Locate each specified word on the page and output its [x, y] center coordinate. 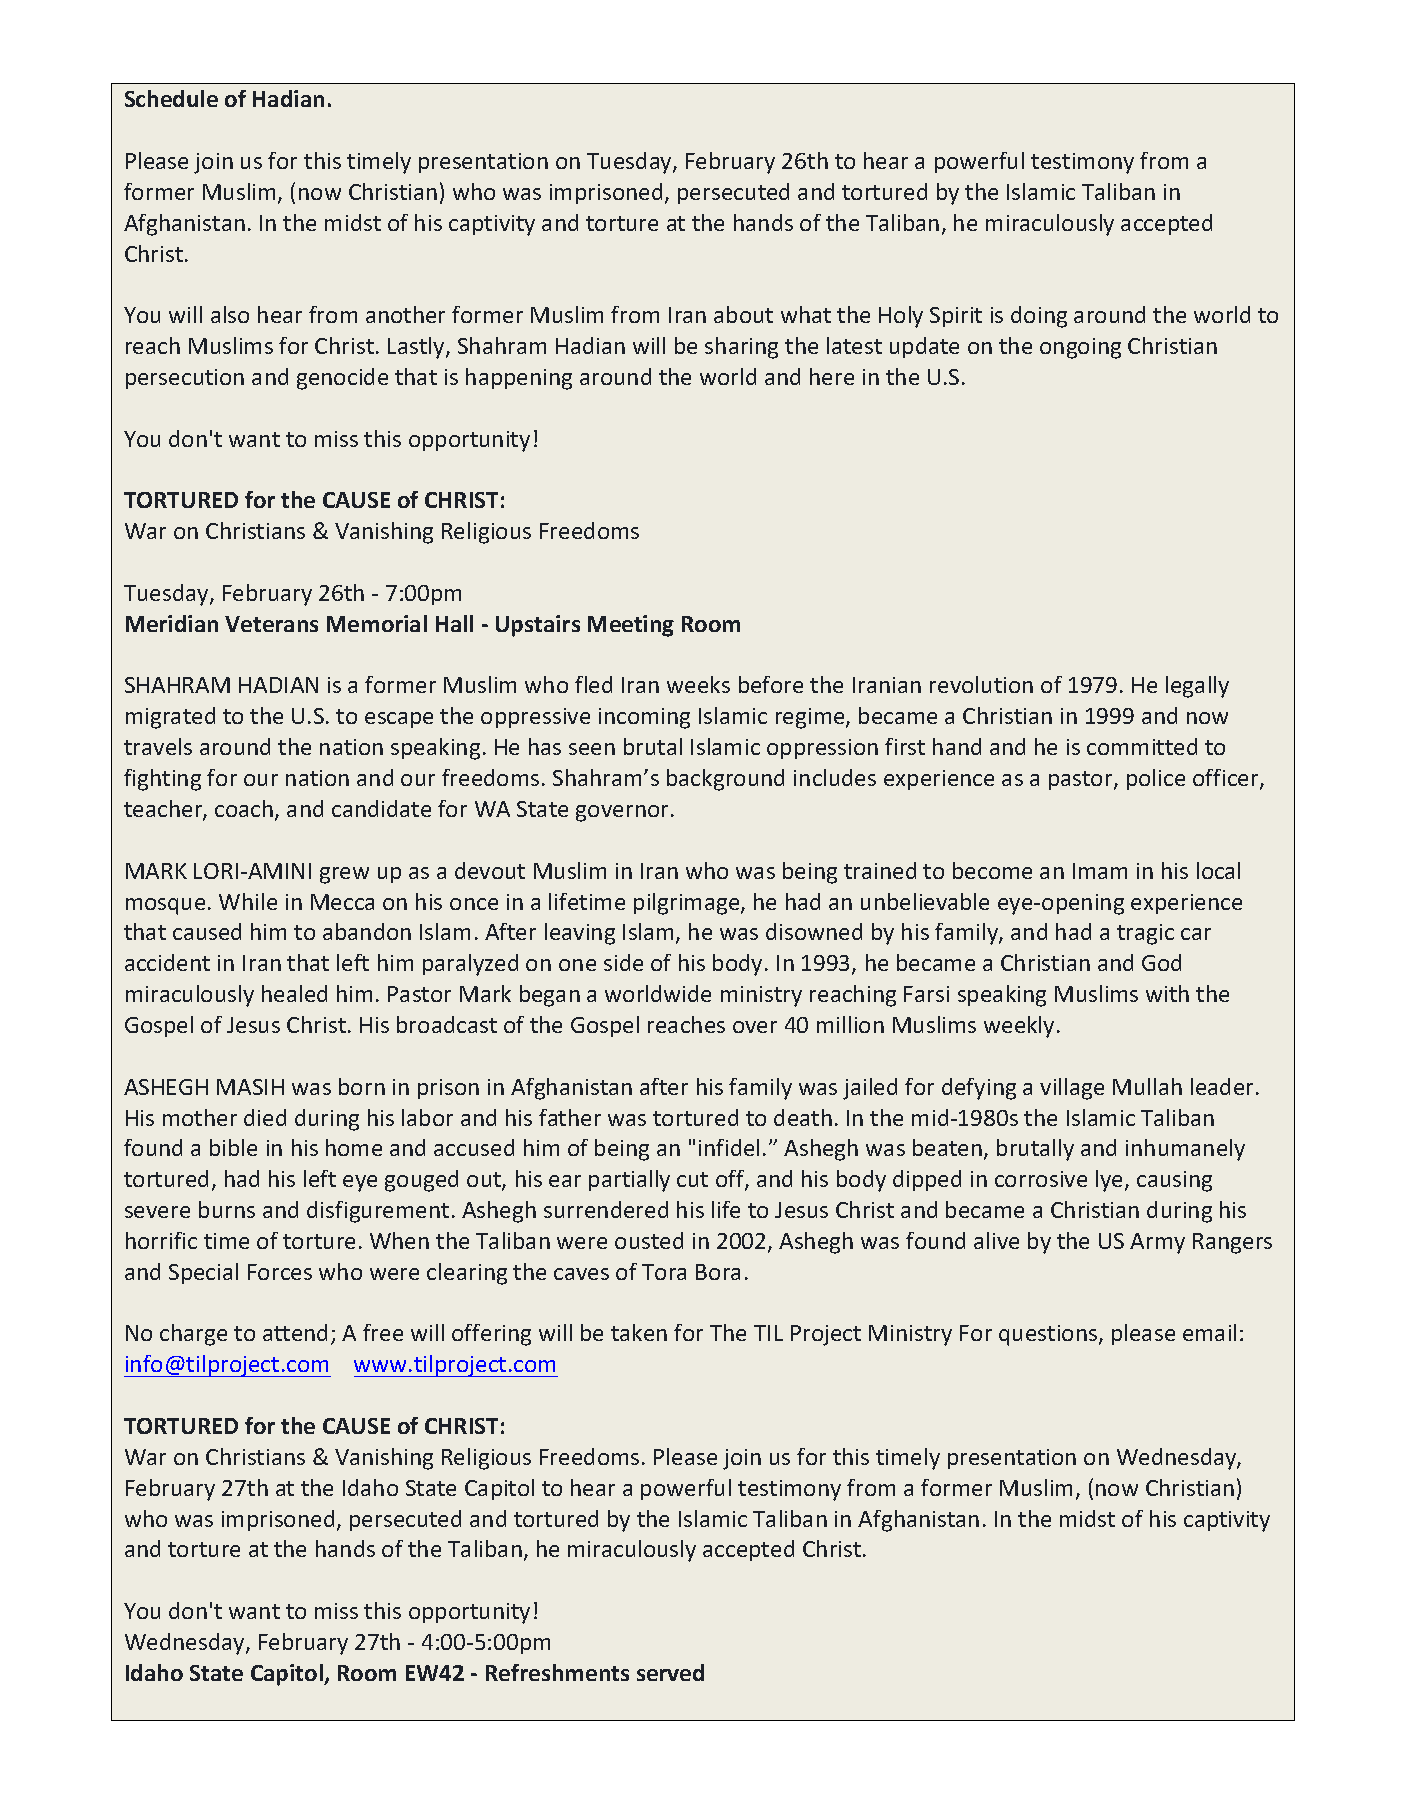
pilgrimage [688, 904]
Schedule [171, 98]
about [743, 314]
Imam [1100, 871]
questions [1049, 1335]
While [248, 901]
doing [1039, 317]
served [670, 1672]
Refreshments [557, 1672]
